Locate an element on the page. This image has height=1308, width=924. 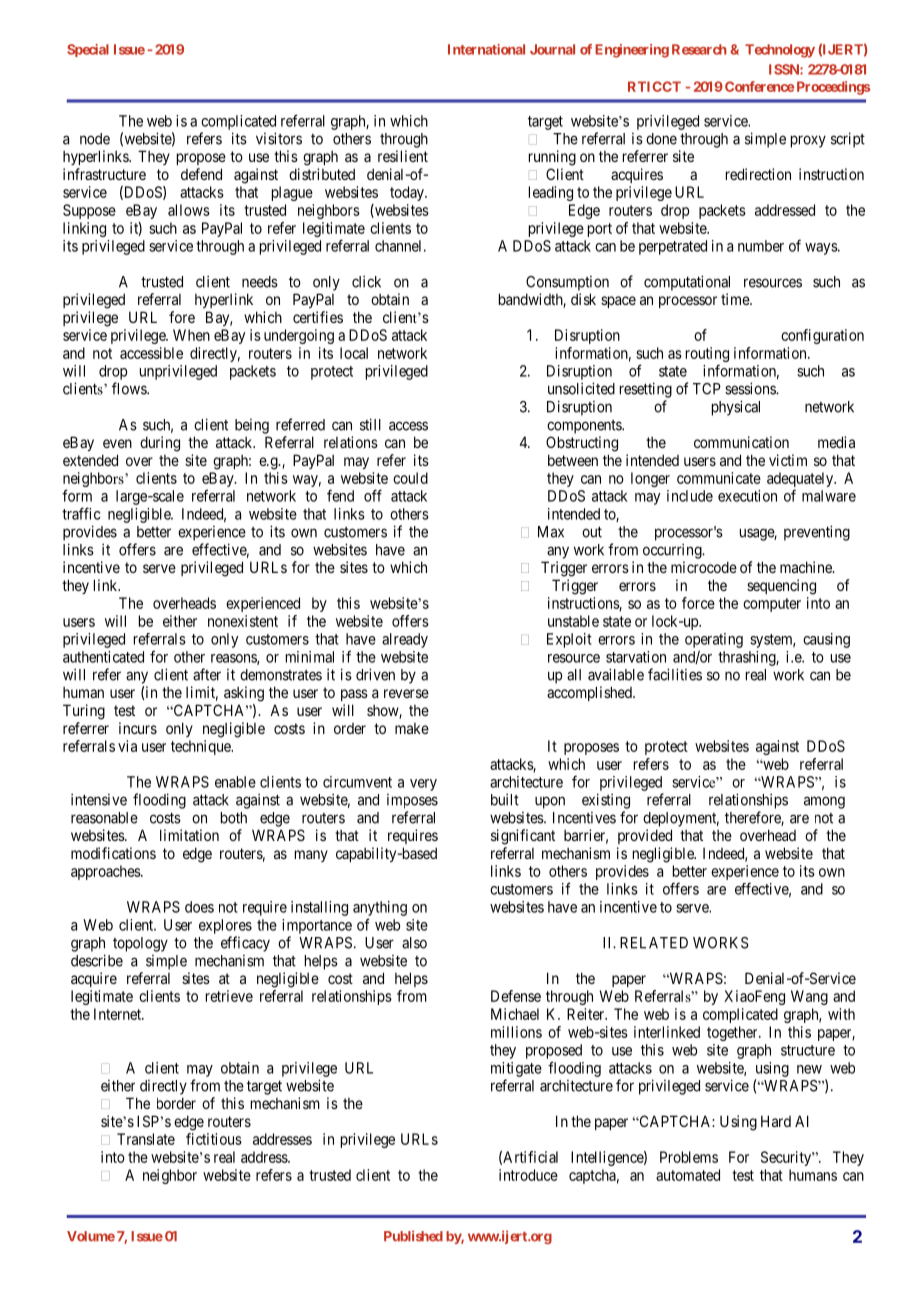
Published is located at coordinates (413, 1236).
